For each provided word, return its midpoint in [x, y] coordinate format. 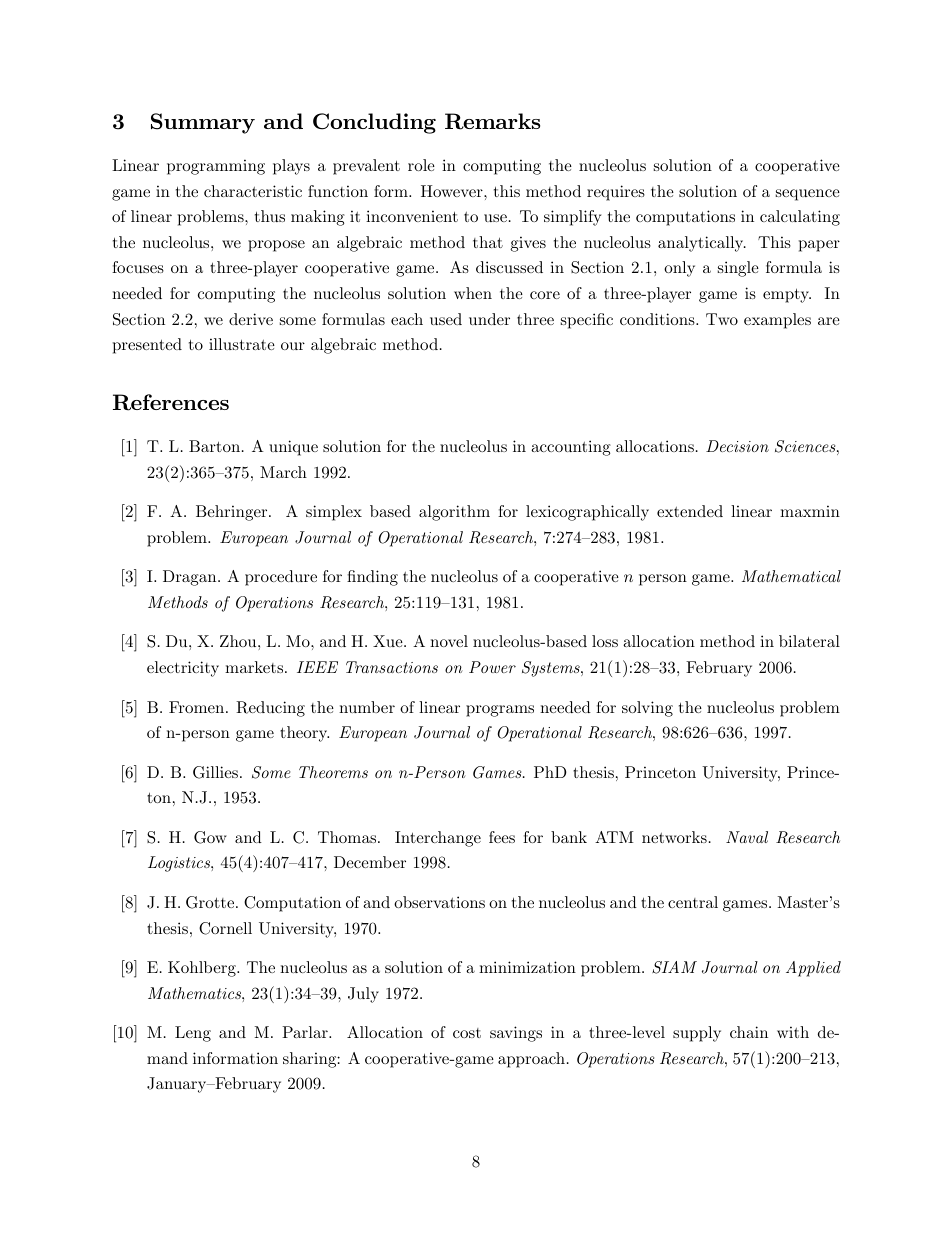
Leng [193, 1034]
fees [502, 837]
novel [449, 641]
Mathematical [791, 576]
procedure [281, 578]
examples [777, 321]
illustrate [242, 344]
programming [216, 167]
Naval [747, 837]
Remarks [492, 121]
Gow [210, 837]
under [489, 319]
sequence [808, 195]
